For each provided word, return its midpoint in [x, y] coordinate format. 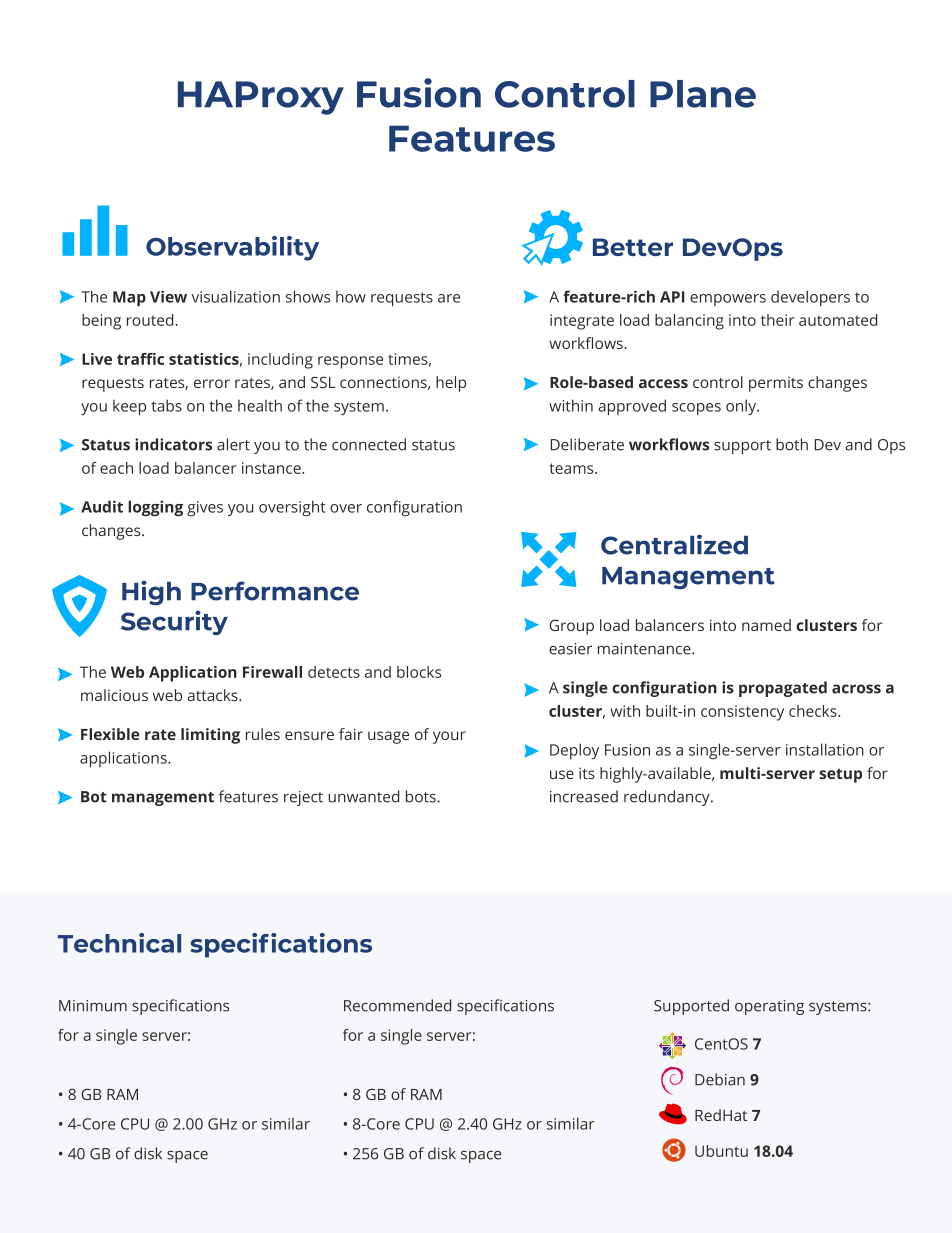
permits [776, 384]
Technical [119, 943]
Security [174, 623]
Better [633, 247]
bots [422, 796]
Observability [232, 248]
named [766, 625]
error [212, 383]
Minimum [93, 1006]
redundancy [668, 798]
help [451, 384]
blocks [419, 672]
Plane [703, 94]
